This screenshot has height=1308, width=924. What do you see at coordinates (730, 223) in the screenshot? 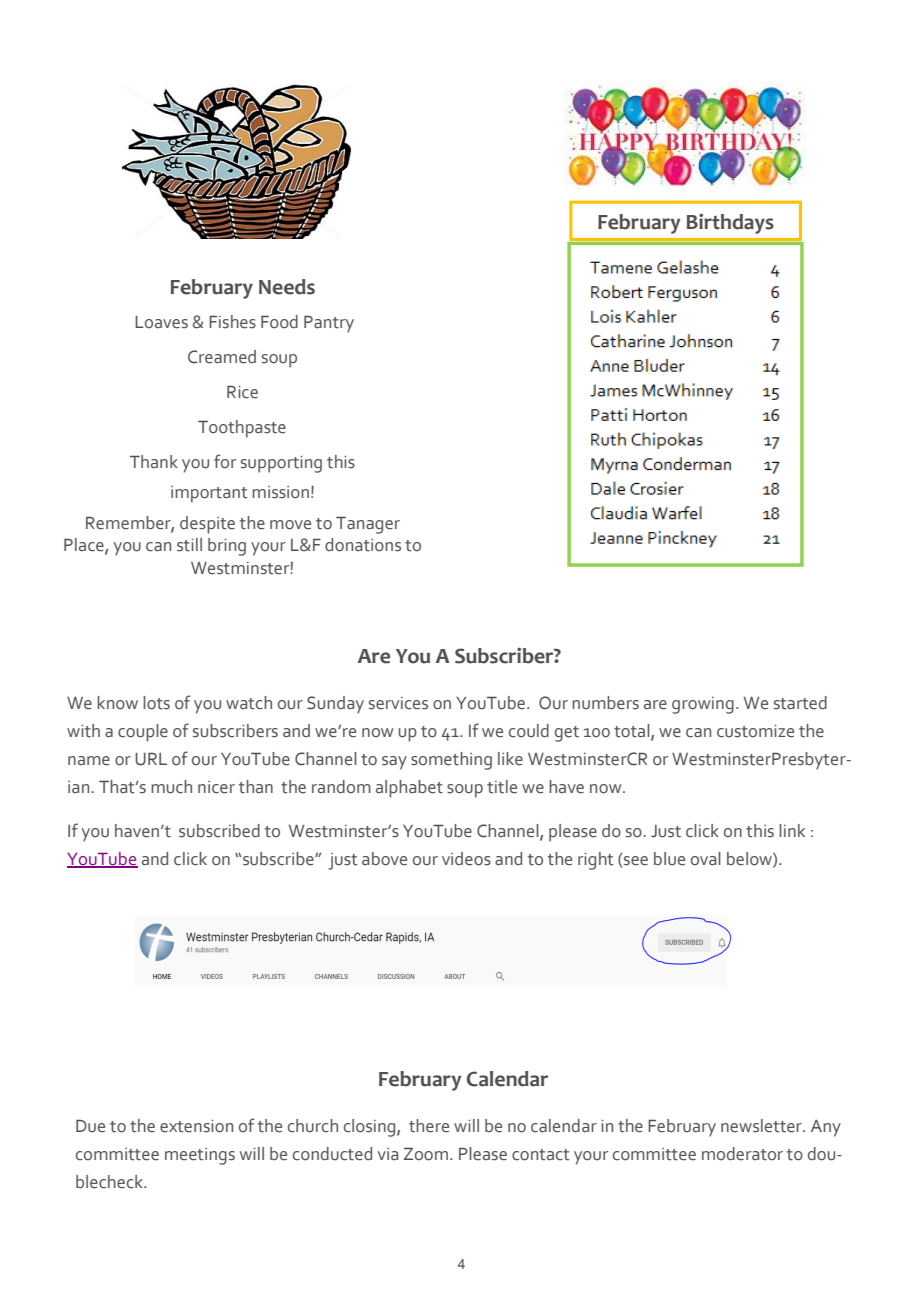
I see `Birthdays` at bounding box center [730, 223].
